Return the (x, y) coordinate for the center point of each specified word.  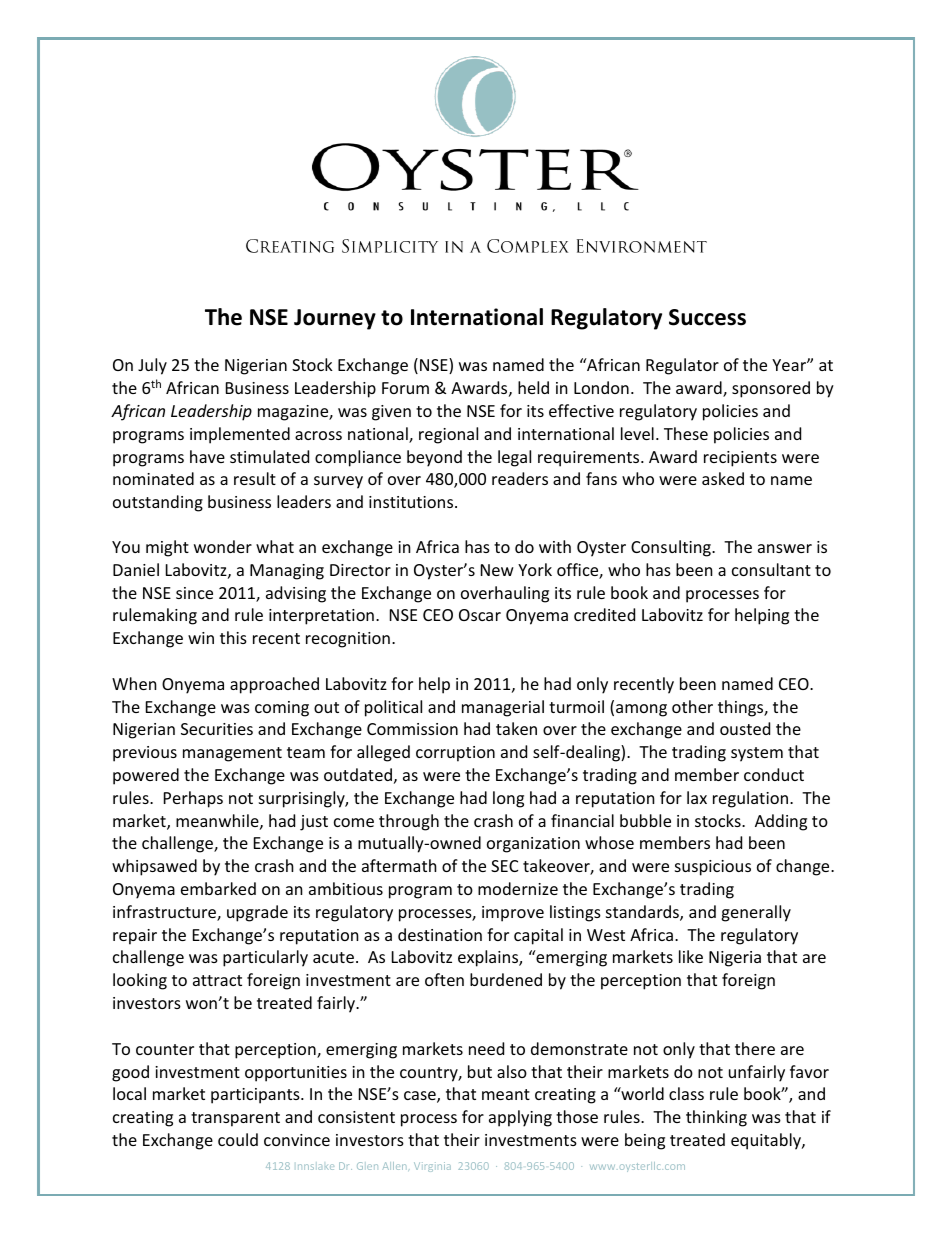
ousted (745, 728)
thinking (716, 1118)
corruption (455, 754)
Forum (405, 388)
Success (707, 317)
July (152, 366)
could (238, 1139)
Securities (217, 729)
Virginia (432, 1167)
